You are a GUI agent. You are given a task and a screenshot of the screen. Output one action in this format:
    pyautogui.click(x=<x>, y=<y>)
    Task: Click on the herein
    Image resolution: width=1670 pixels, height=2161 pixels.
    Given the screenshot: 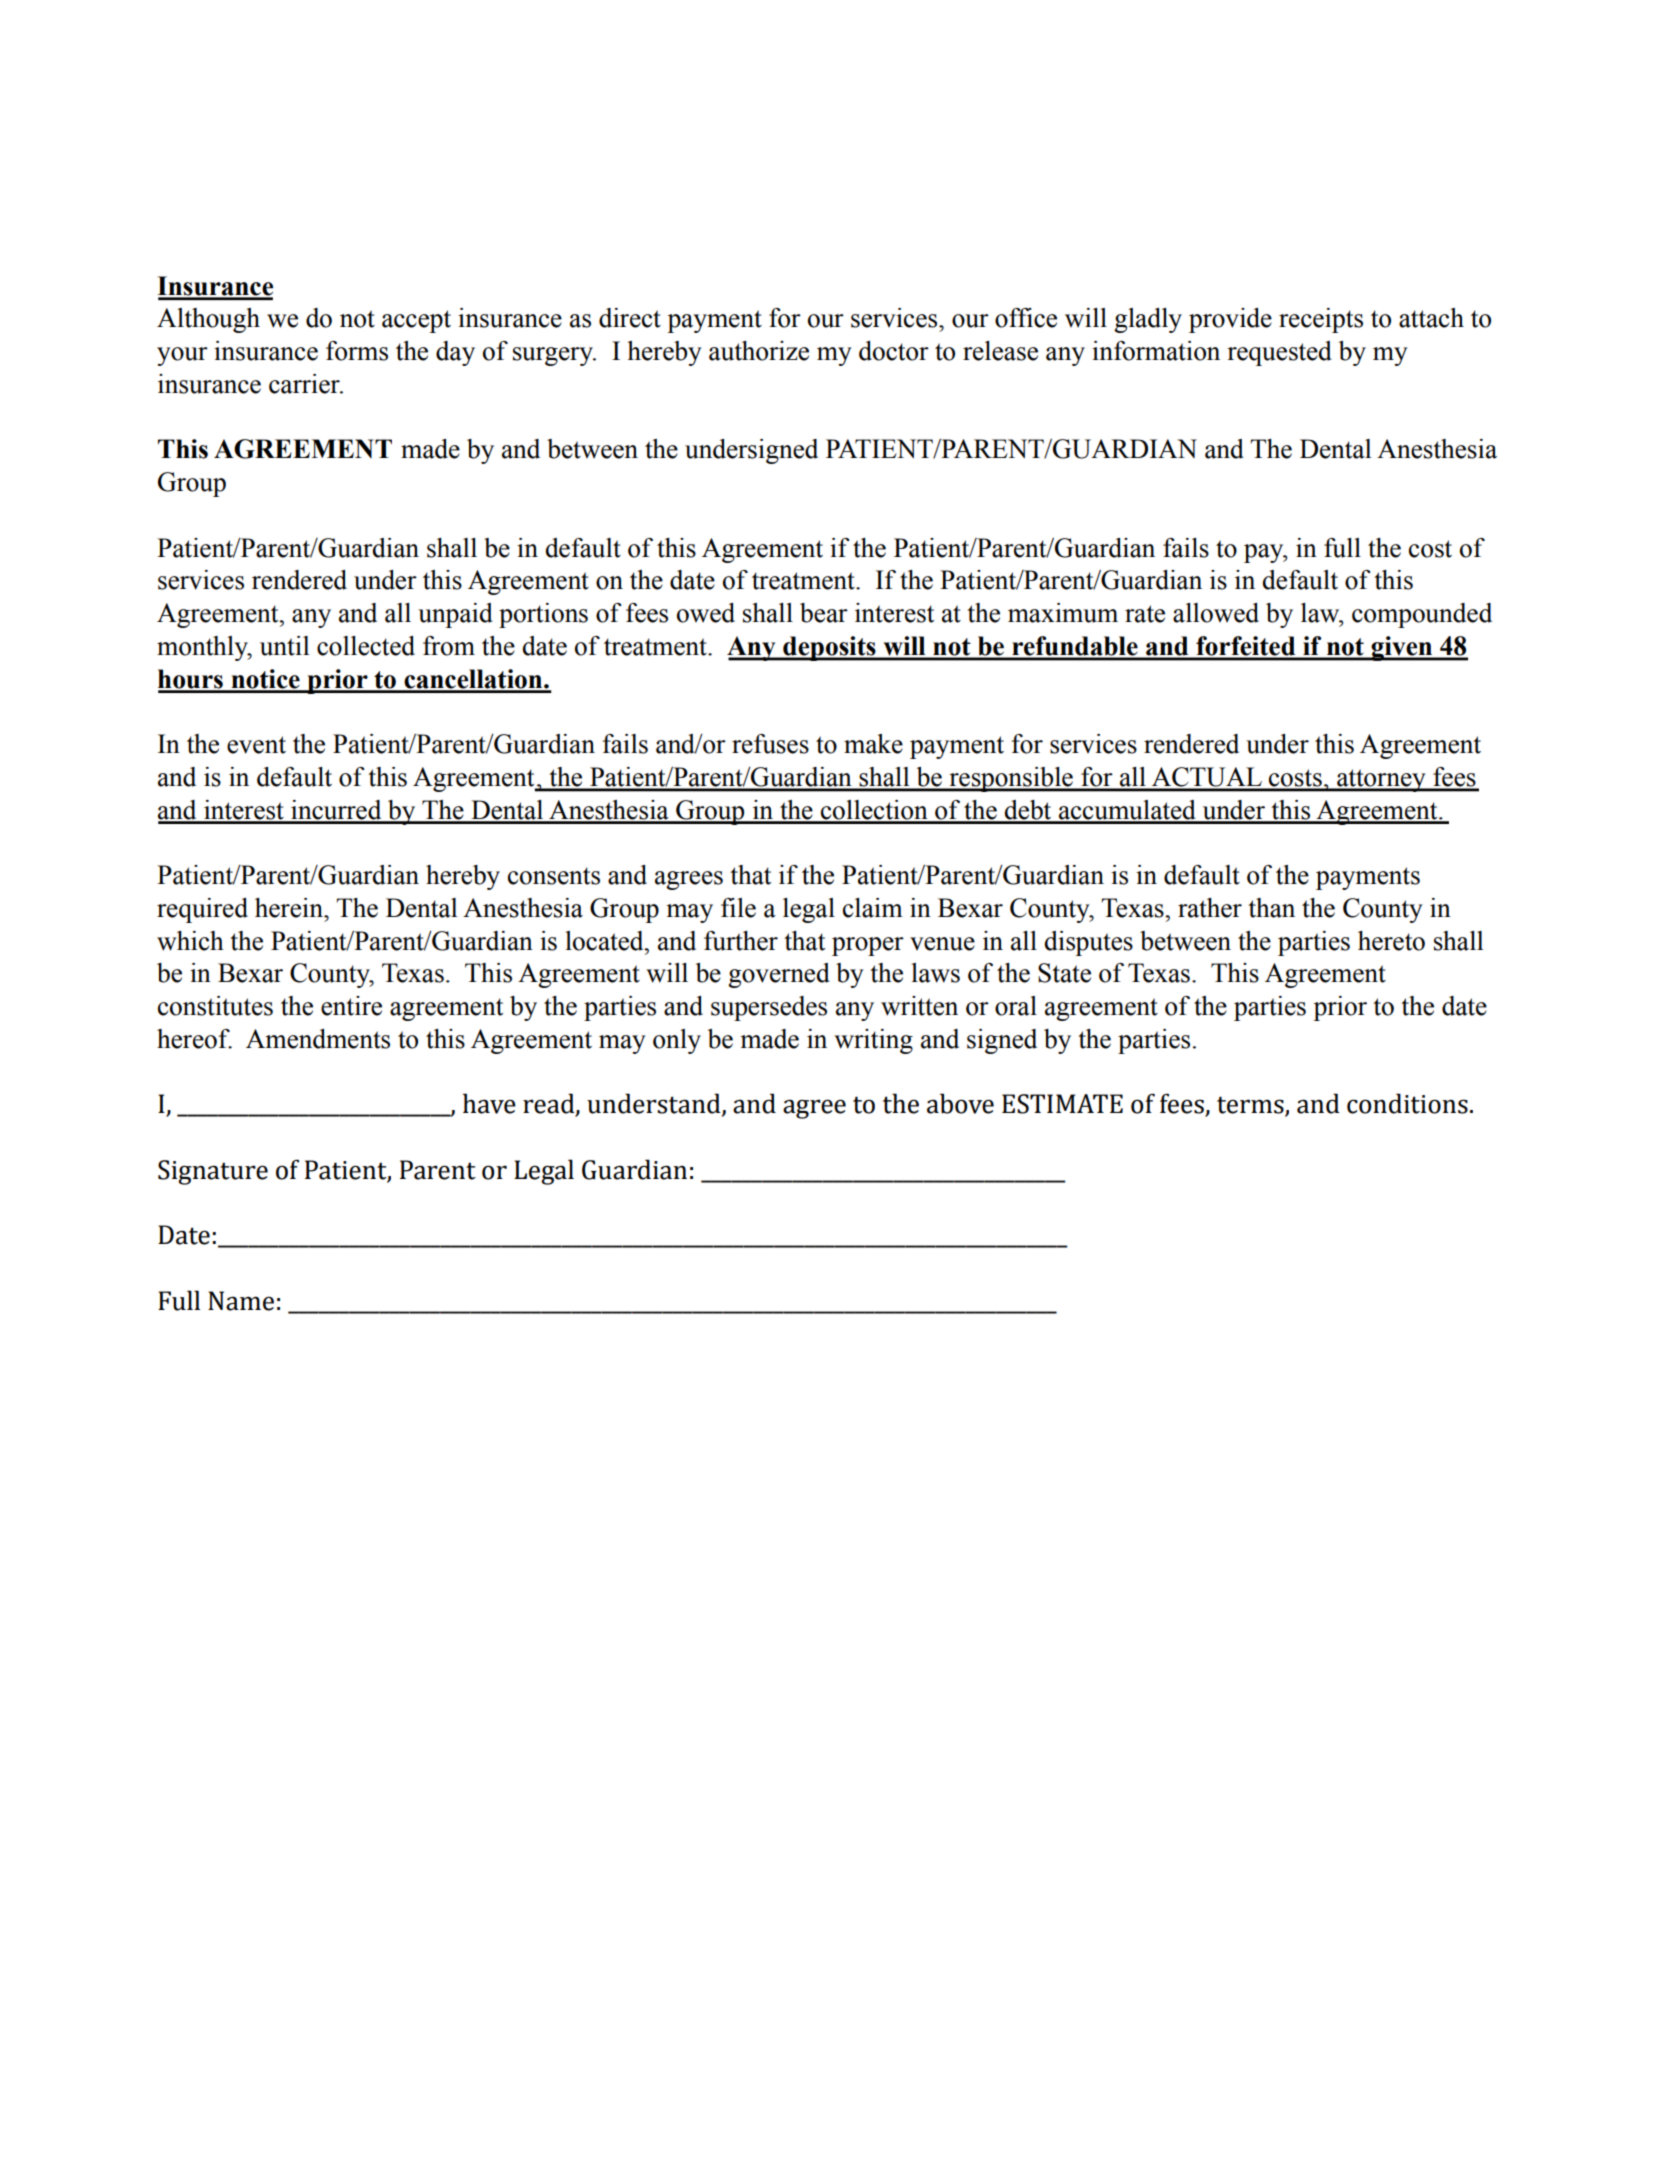 What is the action you would take?
    pyautogui.click(x=290, y=908)
